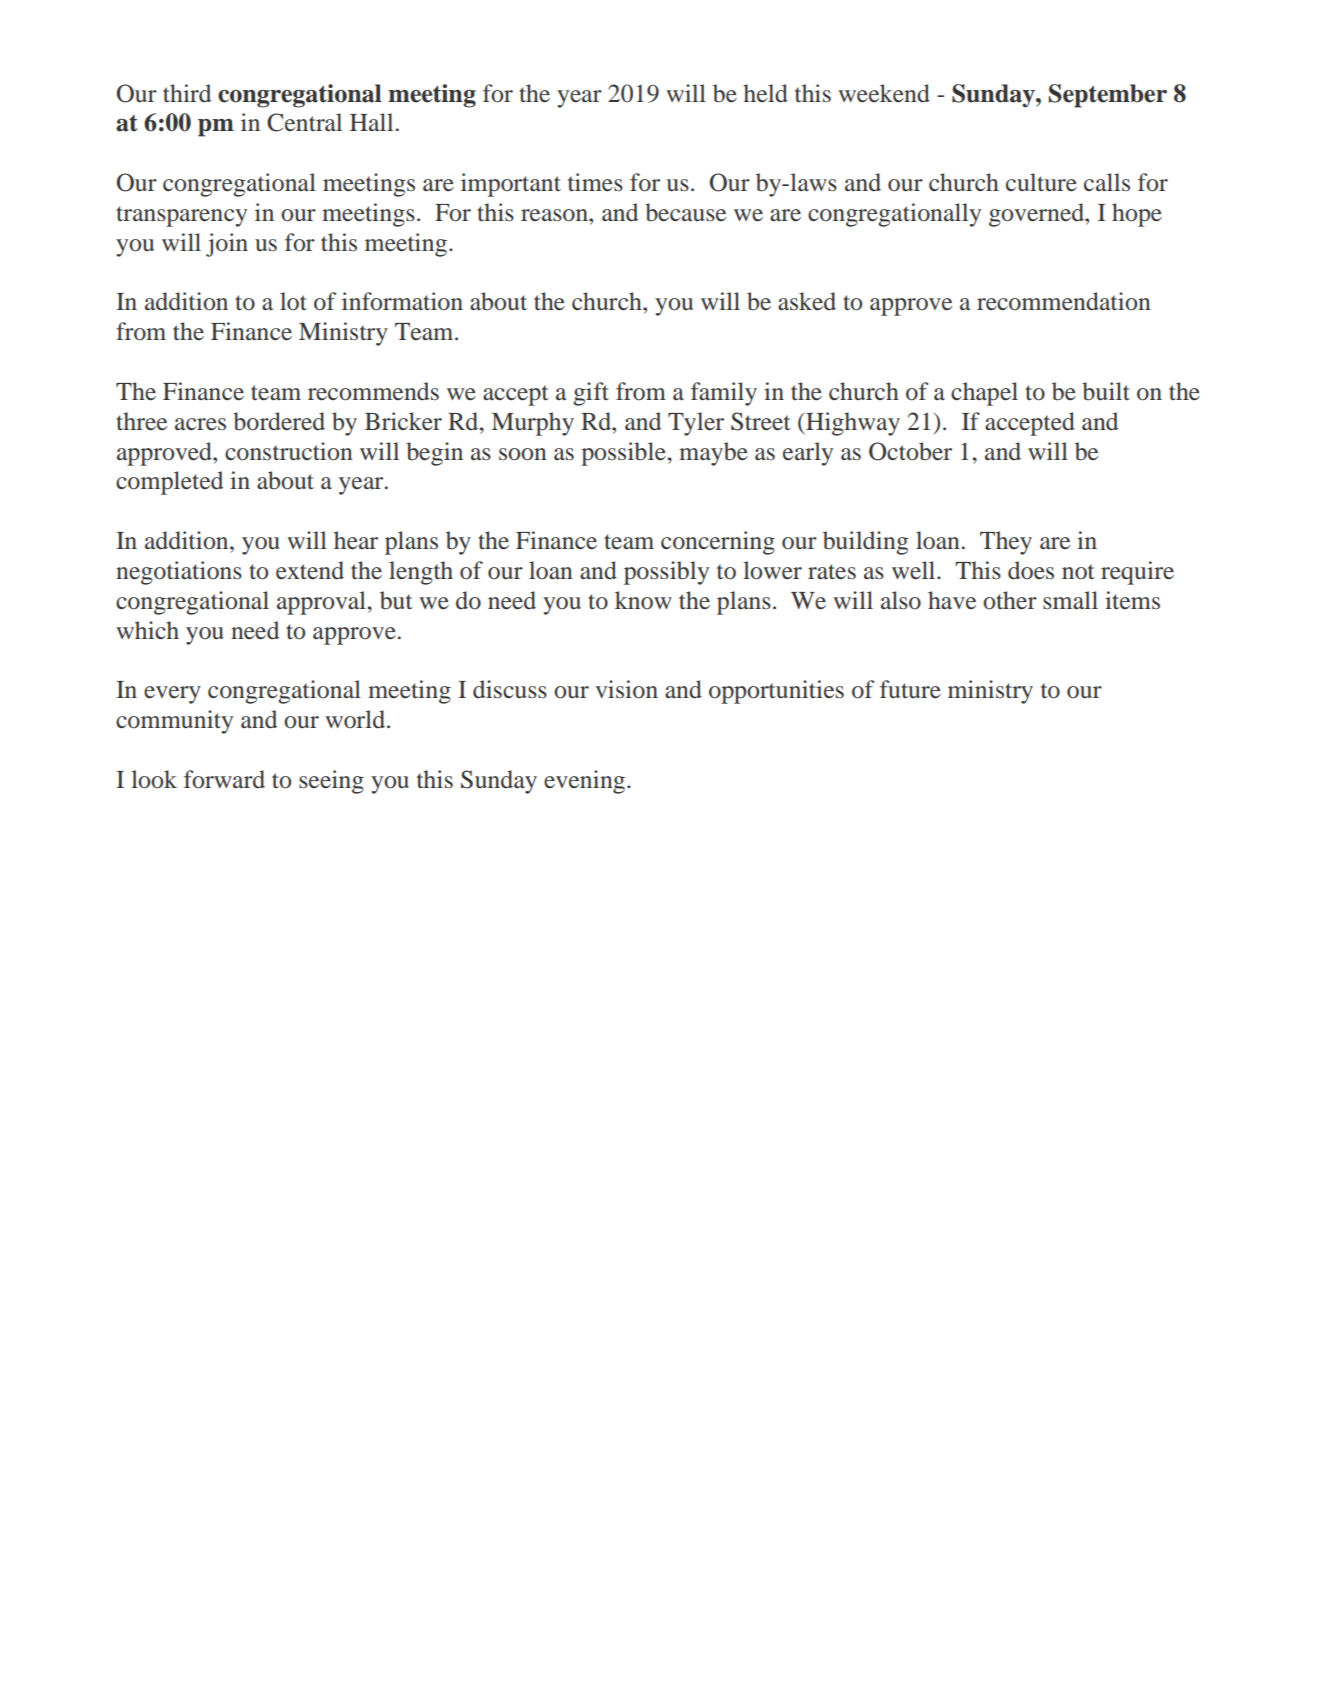 The height and width of the screenshot is (1706, 1318). I want to click on extend, so click(310, 570).
